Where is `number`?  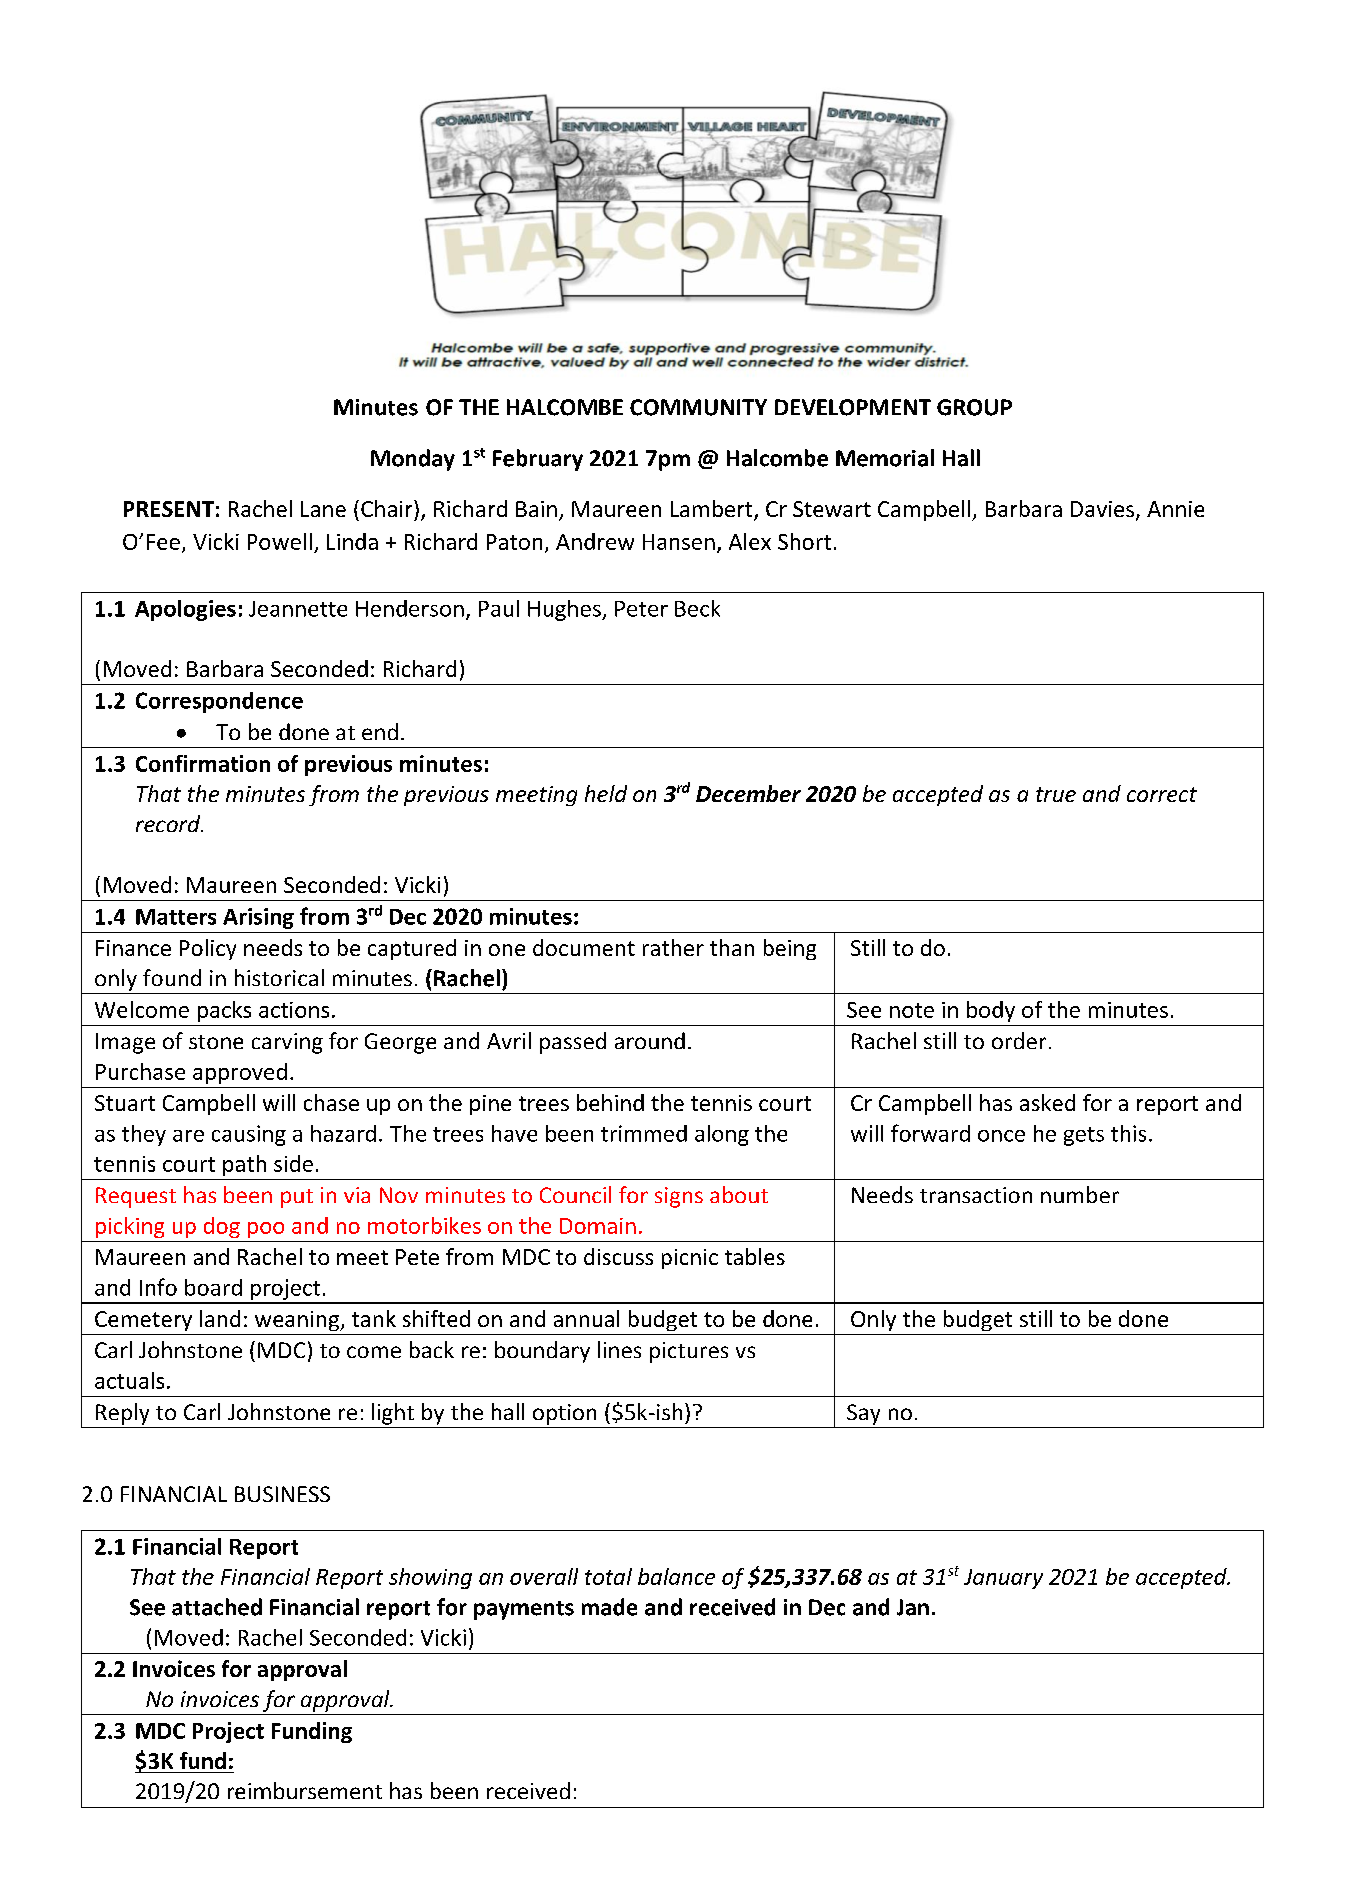 number is located at coordinates (1080, 1194).
